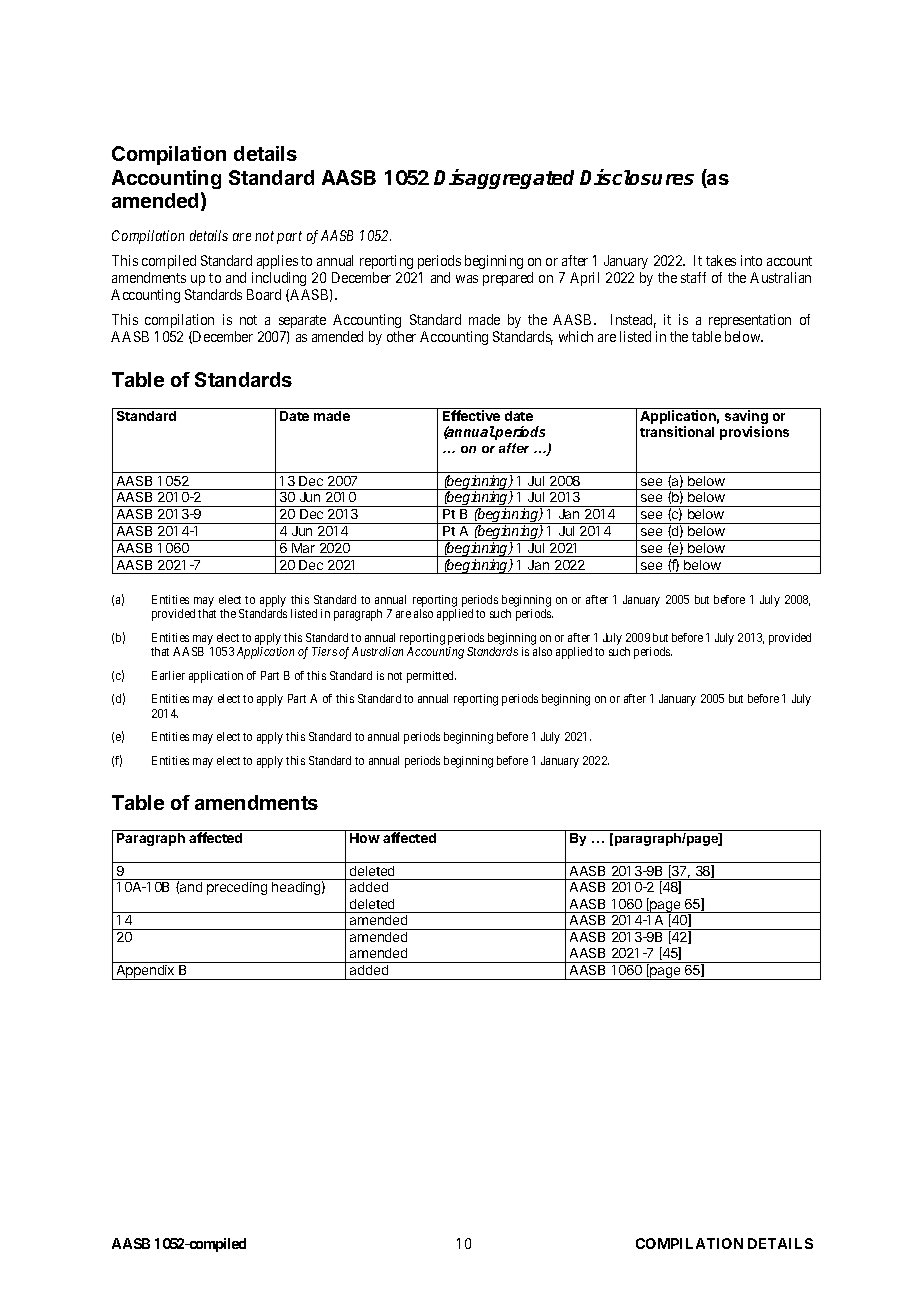 The width and height of the image is (924, 1308). Describe the element at coordinates (431, 677) in the image. I see `permitted` at that location.
